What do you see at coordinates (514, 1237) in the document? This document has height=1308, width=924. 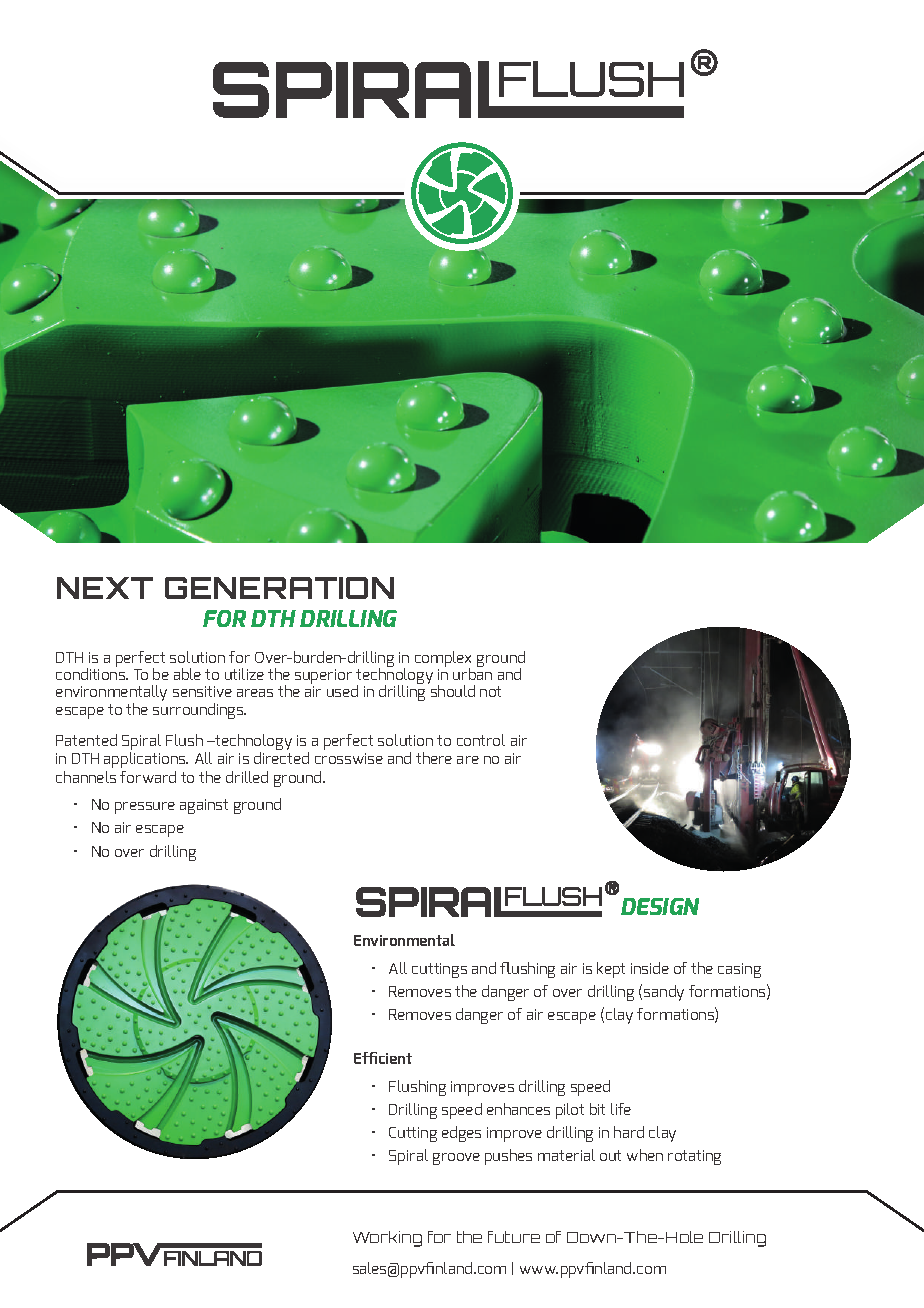 I see `future` at bounding box center [514, 1237].
